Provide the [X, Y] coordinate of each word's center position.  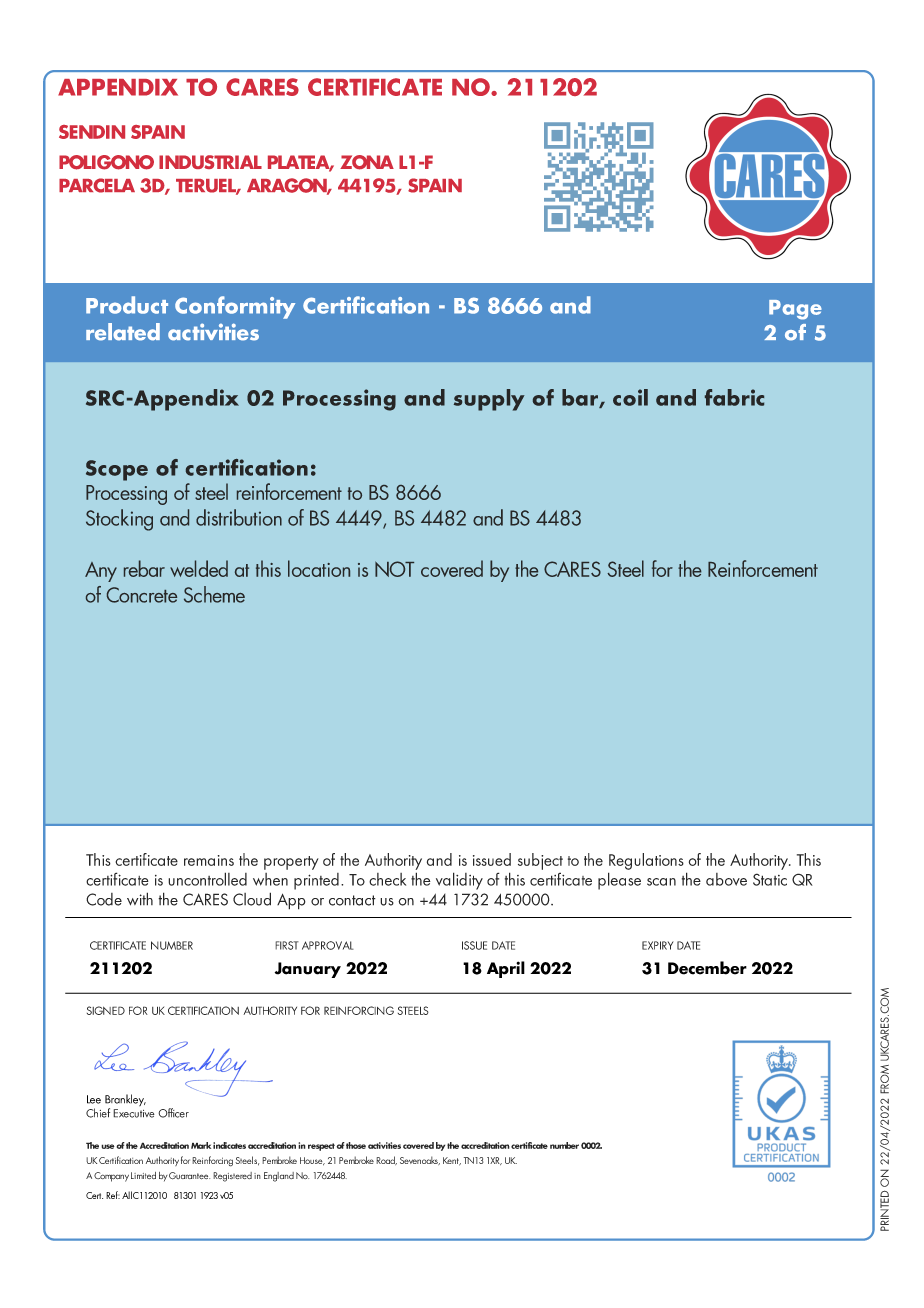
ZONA [367, 162]
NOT [394, 569]
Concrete [142, 595]
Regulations [646, 861]
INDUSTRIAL [210, 162]
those [356, 1145]
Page [795, 310]
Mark [201, 1145]
